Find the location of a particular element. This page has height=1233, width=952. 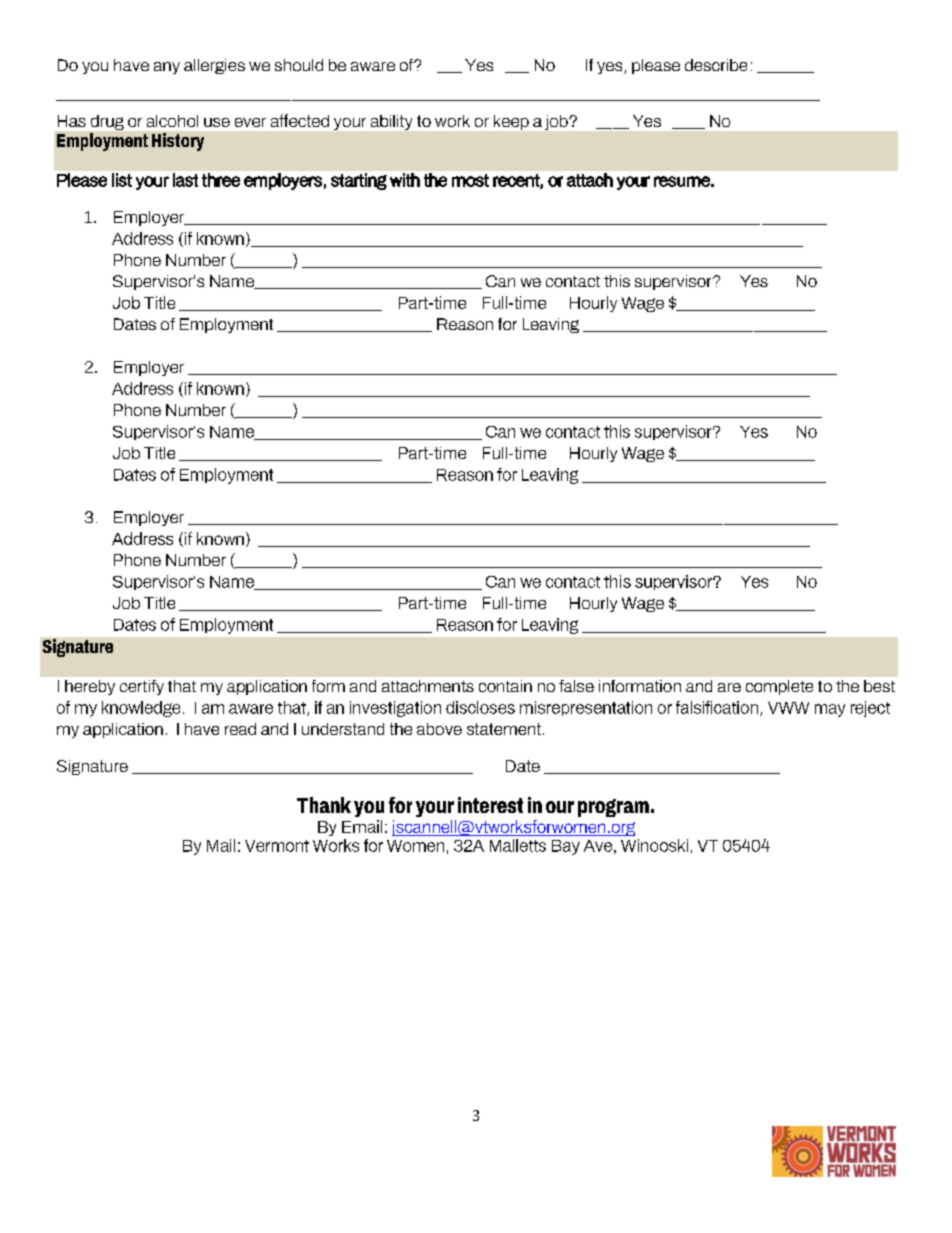

interest is located at coordinates (490, 805).
